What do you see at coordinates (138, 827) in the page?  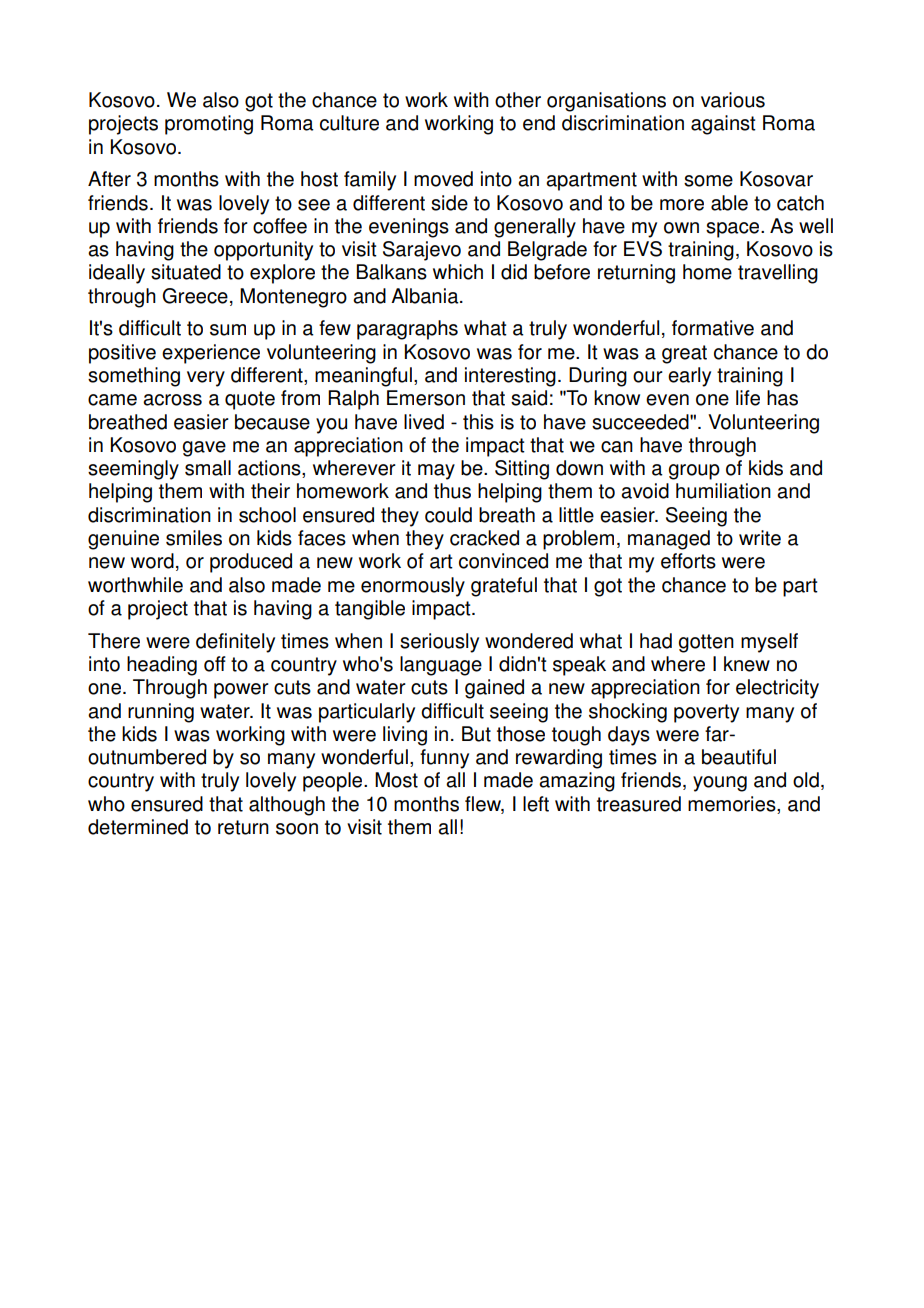 I see `determined` at bounding box center [138, 827].
